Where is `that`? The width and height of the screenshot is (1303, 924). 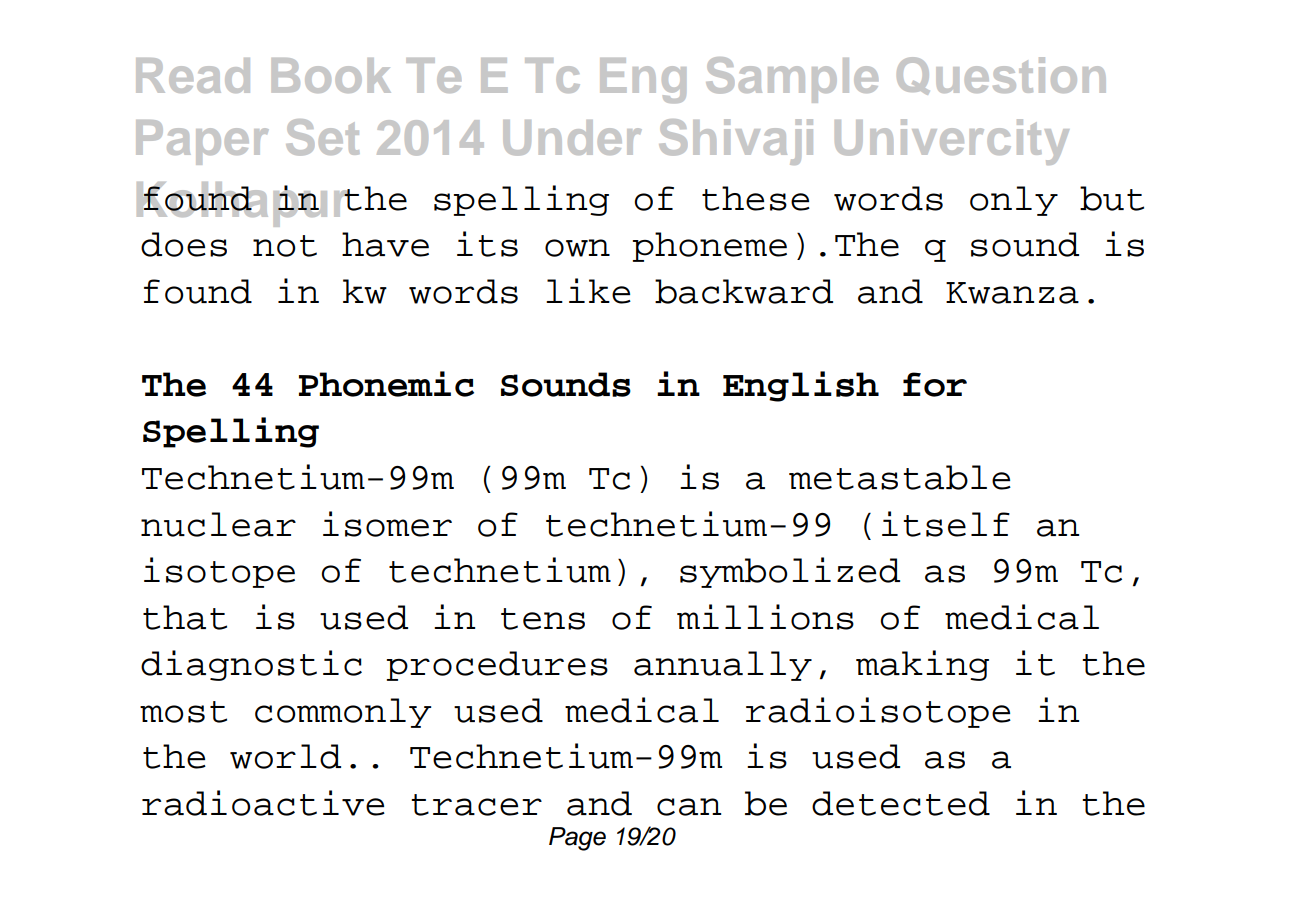
that is located at coordinates (185, 617).
